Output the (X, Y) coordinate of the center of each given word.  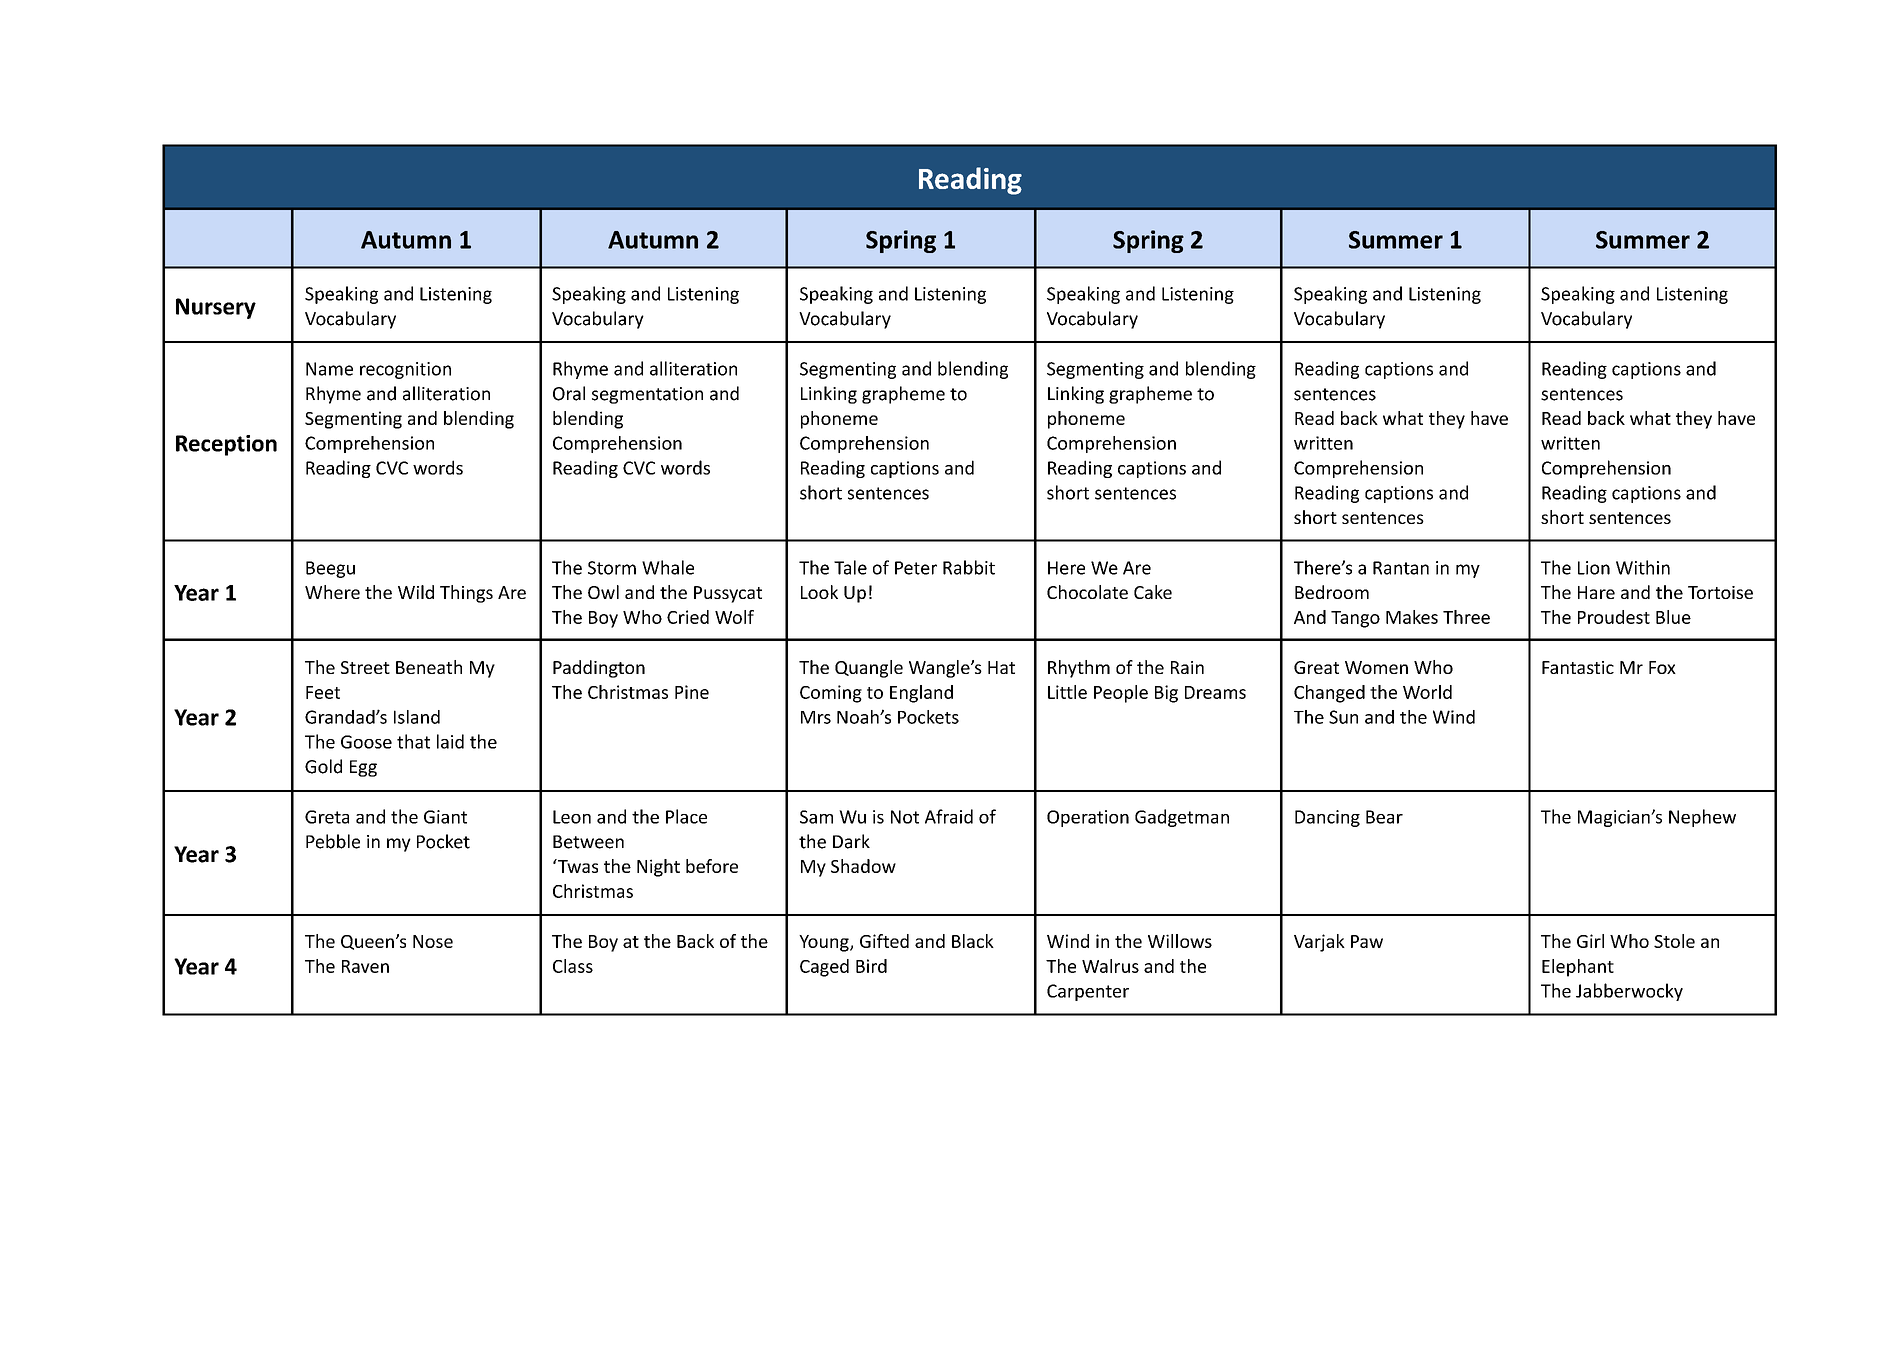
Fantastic (1578, 667)
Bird (871, 966)
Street (365, 667)
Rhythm (1079, 669)
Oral (569, 393)
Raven (365, 966)
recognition (405, 370)
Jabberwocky (1629, 992)
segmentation (647, 395)
